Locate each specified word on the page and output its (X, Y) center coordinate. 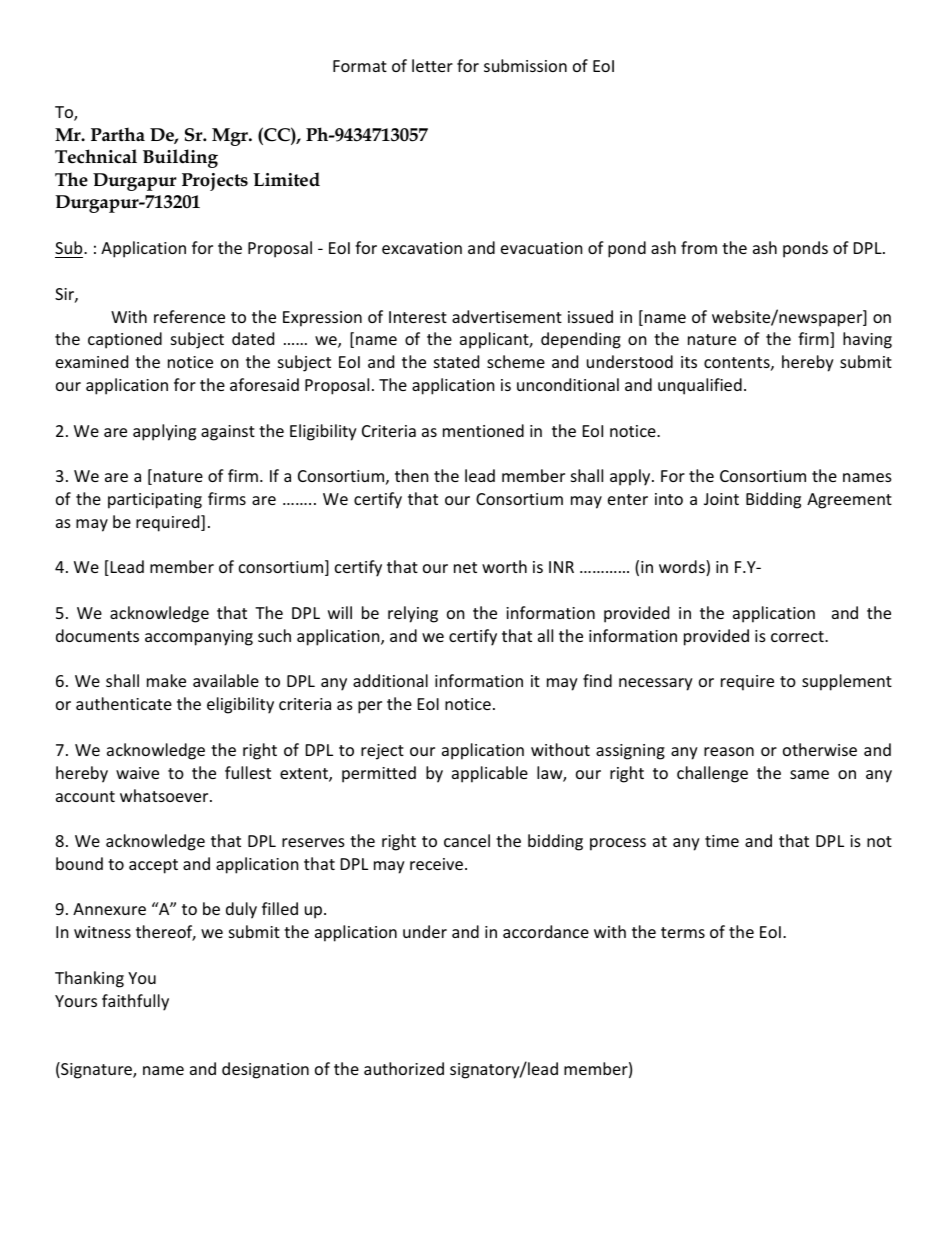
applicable (490, 774)
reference (189, 316)
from (699, 247)
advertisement (507, 316)
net (465, 567)
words (683, 568)
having (867, 340)
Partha (118, 134)
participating (155, 501)
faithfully (135, 1002)
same (809, 774)
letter (432, 65)
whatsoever (165, 795)
